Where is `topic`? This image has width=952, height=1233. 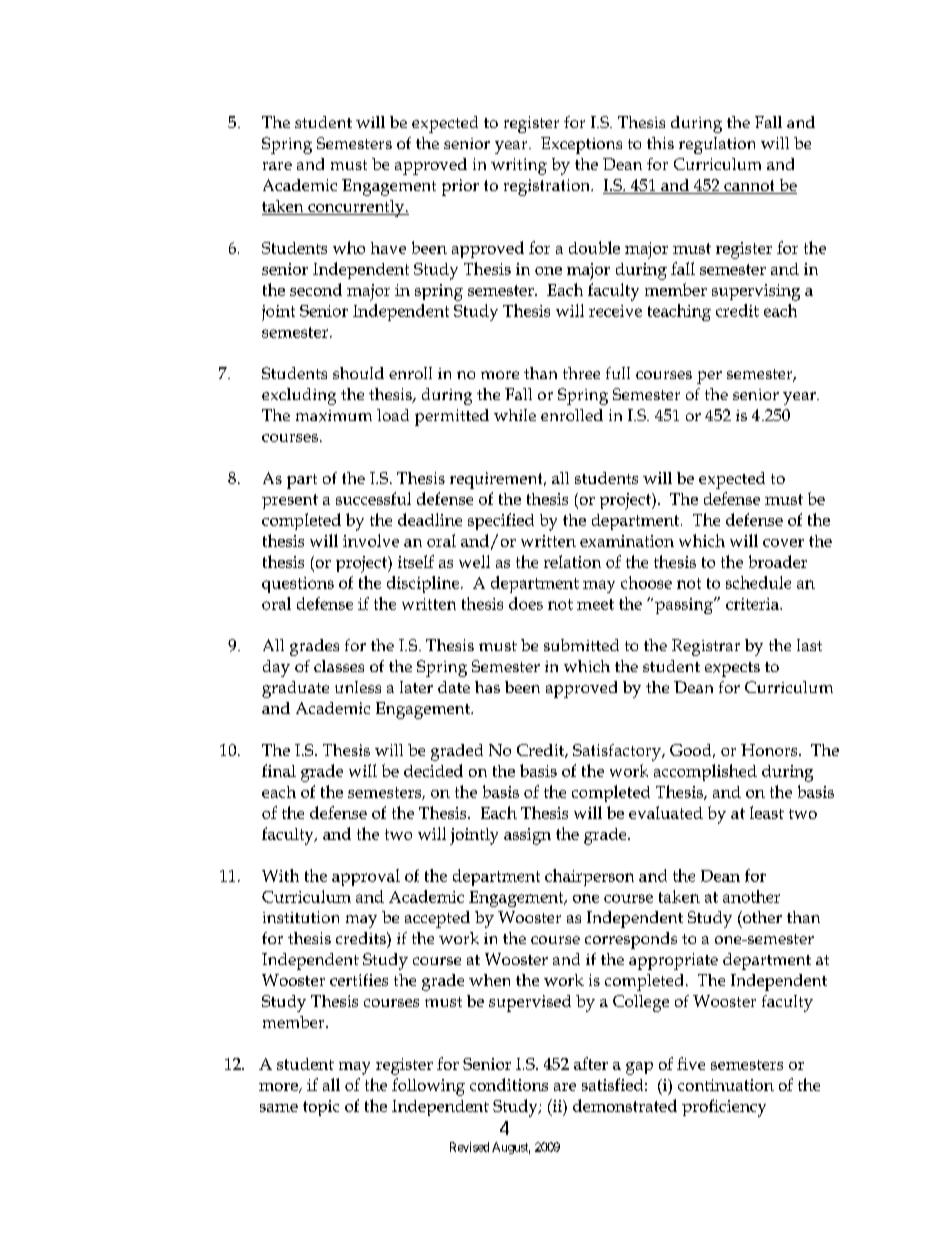
topic is located at coordinates (321, 1108).
